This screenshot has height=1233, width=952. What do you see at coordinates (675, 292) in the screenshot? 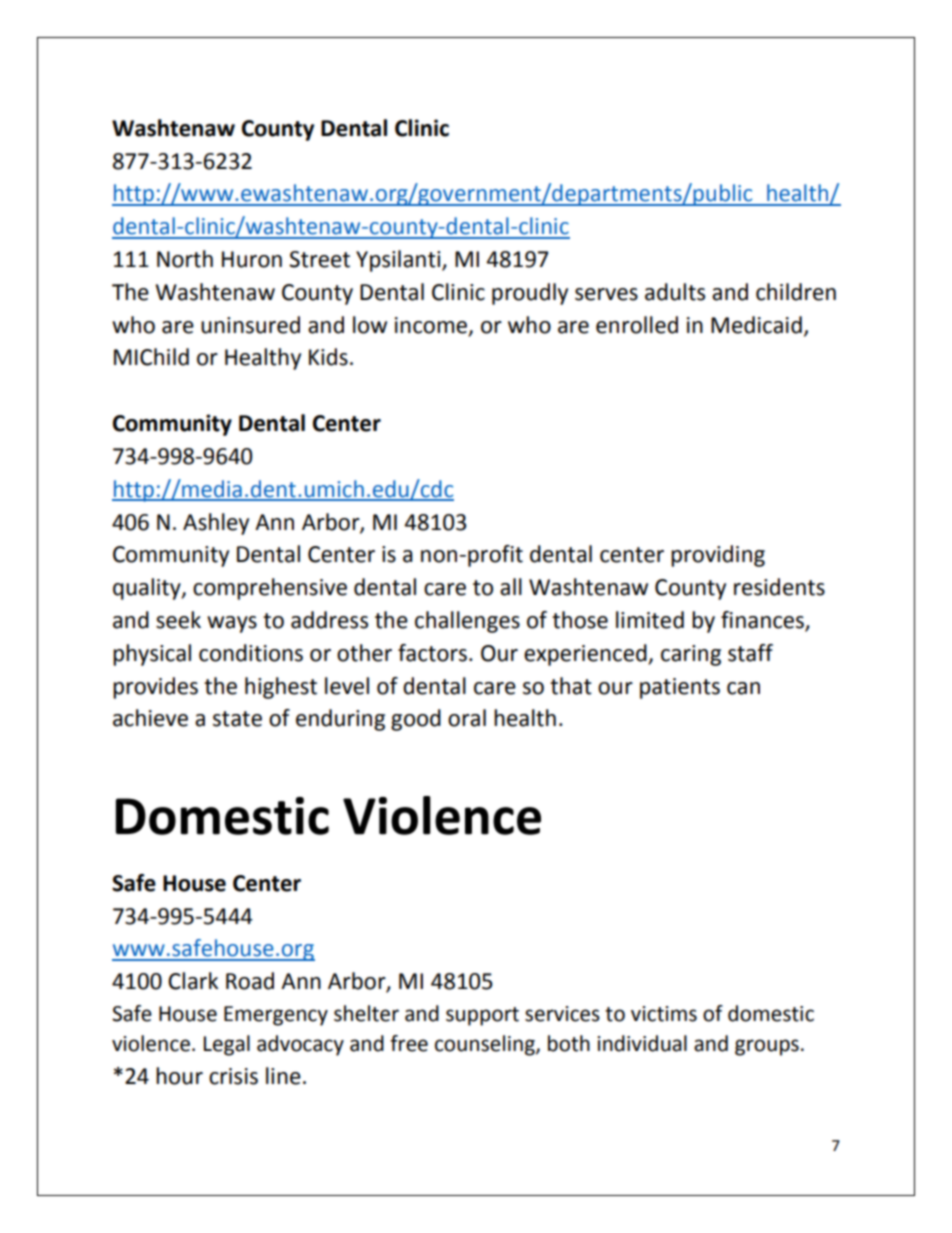
I see `adults` at bounding box center [675, 292].
